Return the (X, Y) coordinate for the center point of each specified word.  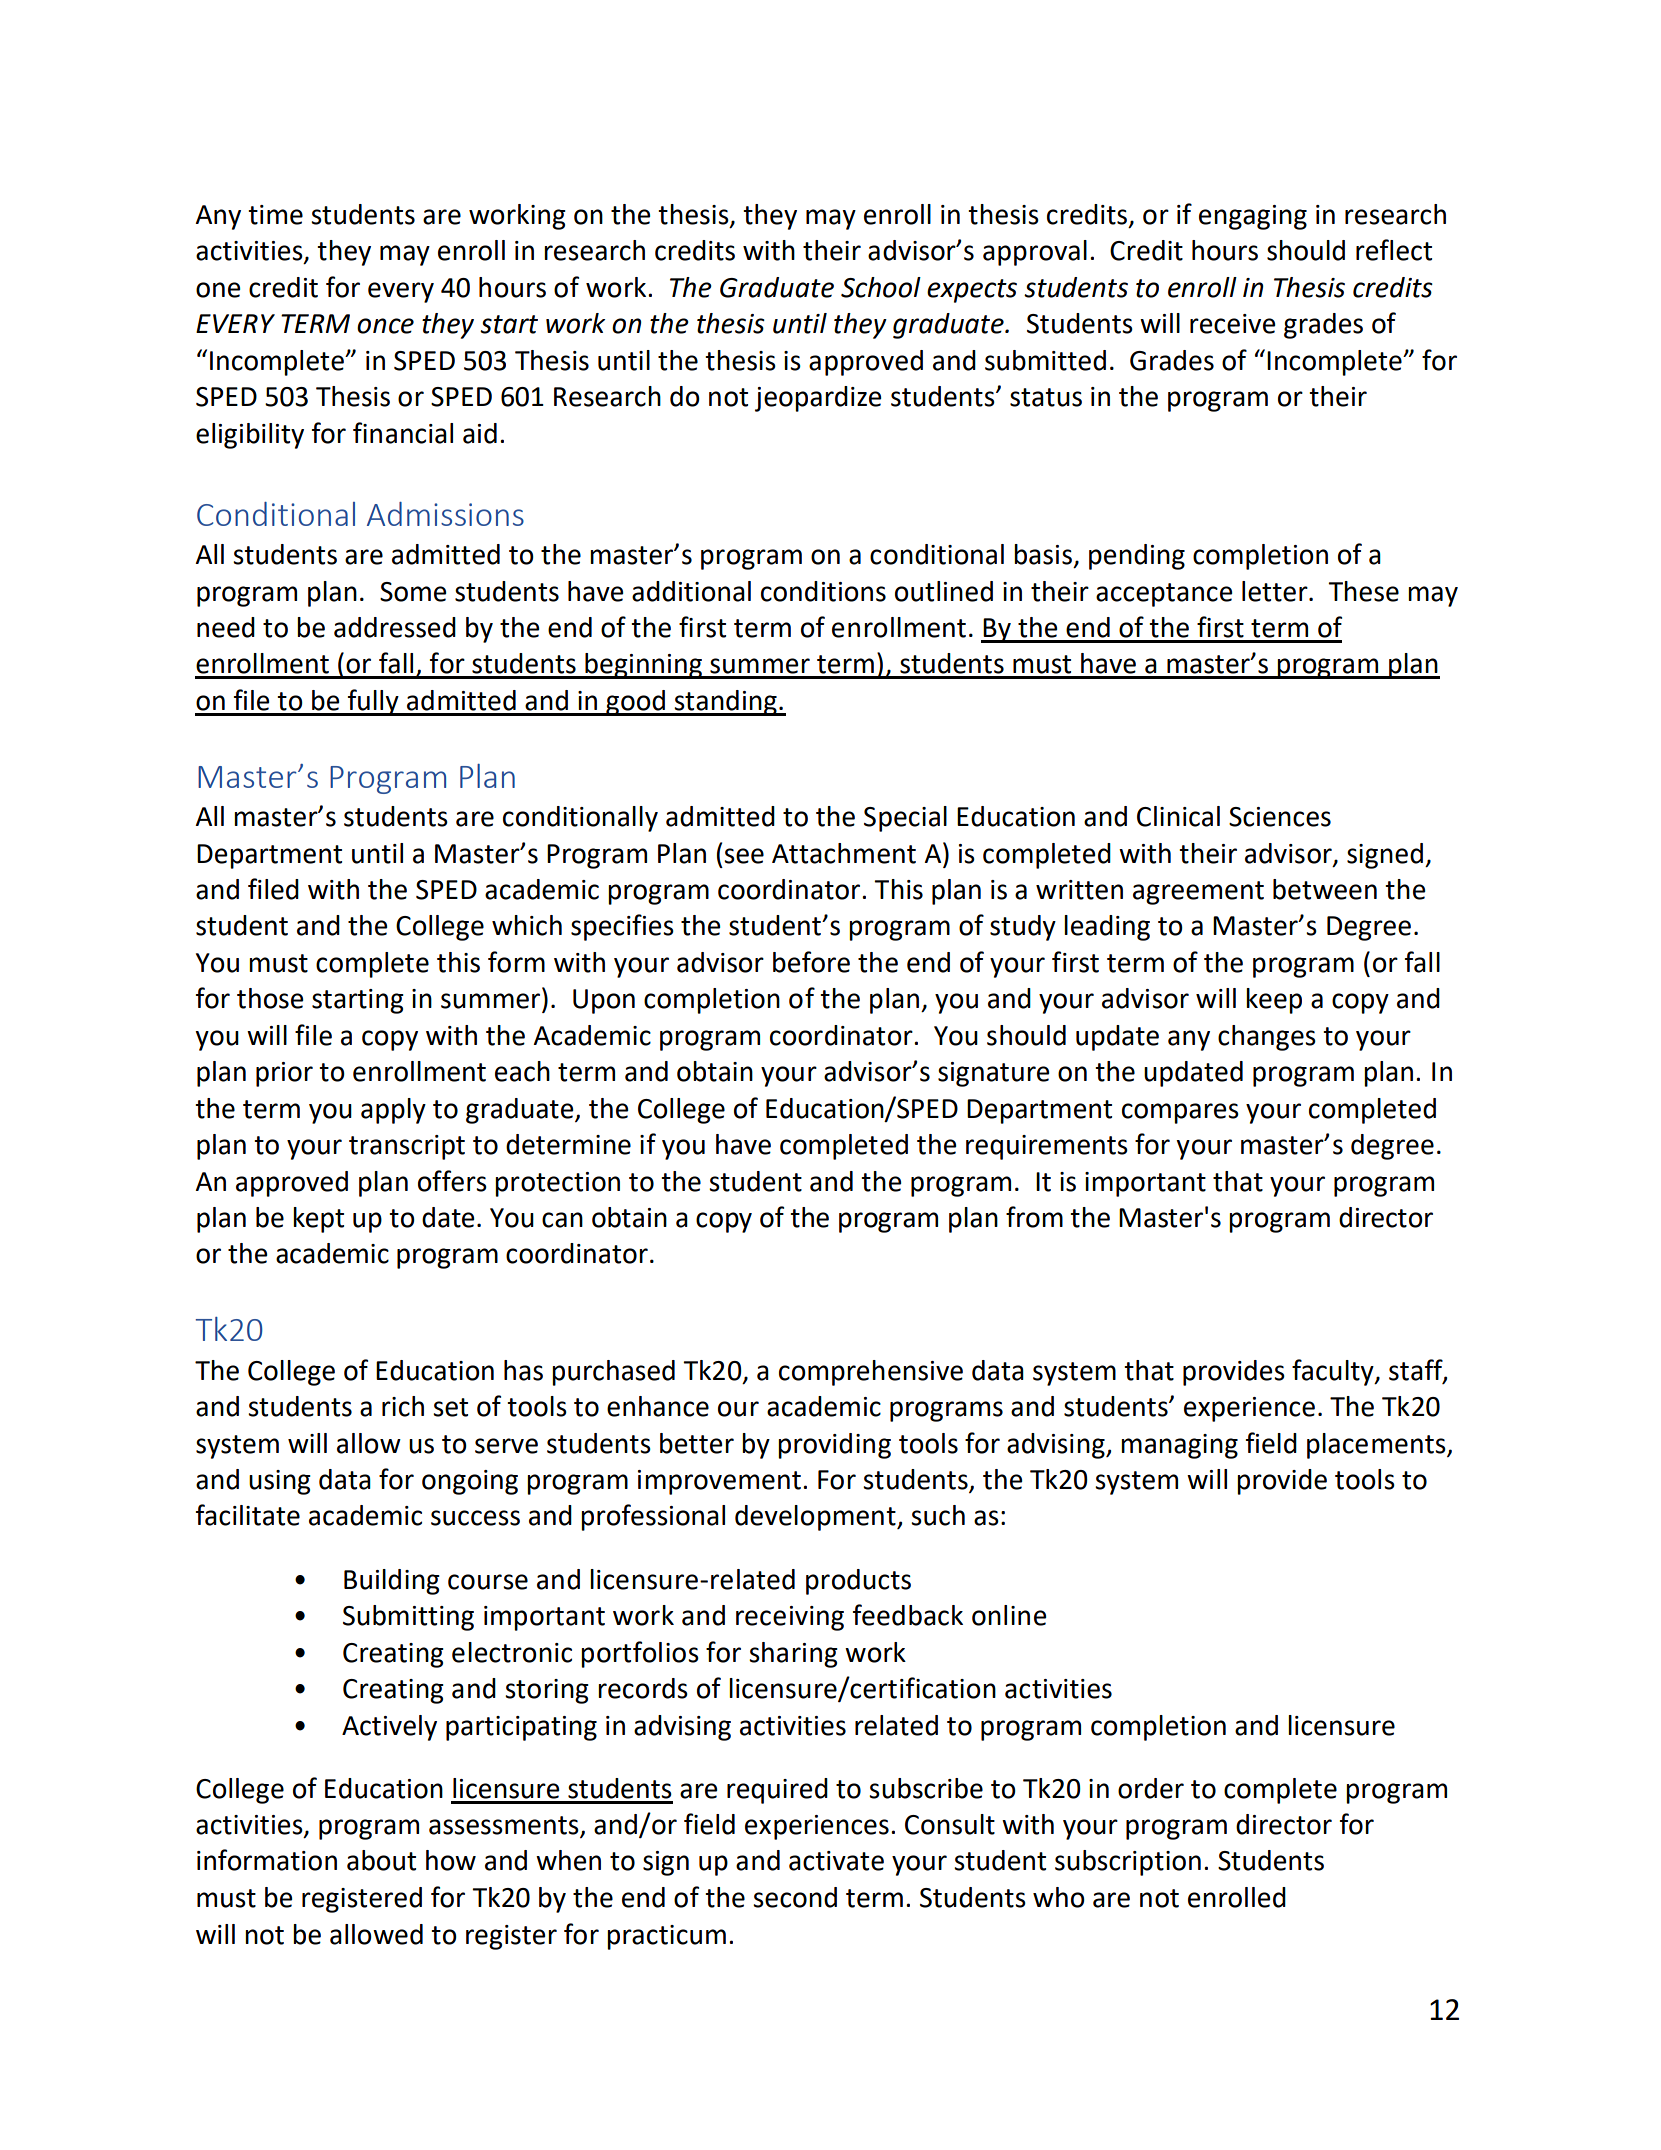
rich (403, 1406)
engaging (1253, 217)
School (881, 287)
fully (373, 702)
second (795, 1897)
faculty (1334, 1372)
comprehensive (871, 1373)
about (381, 1860)
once (385, 326)
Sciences (1280, 817)
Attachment (844, 853)
